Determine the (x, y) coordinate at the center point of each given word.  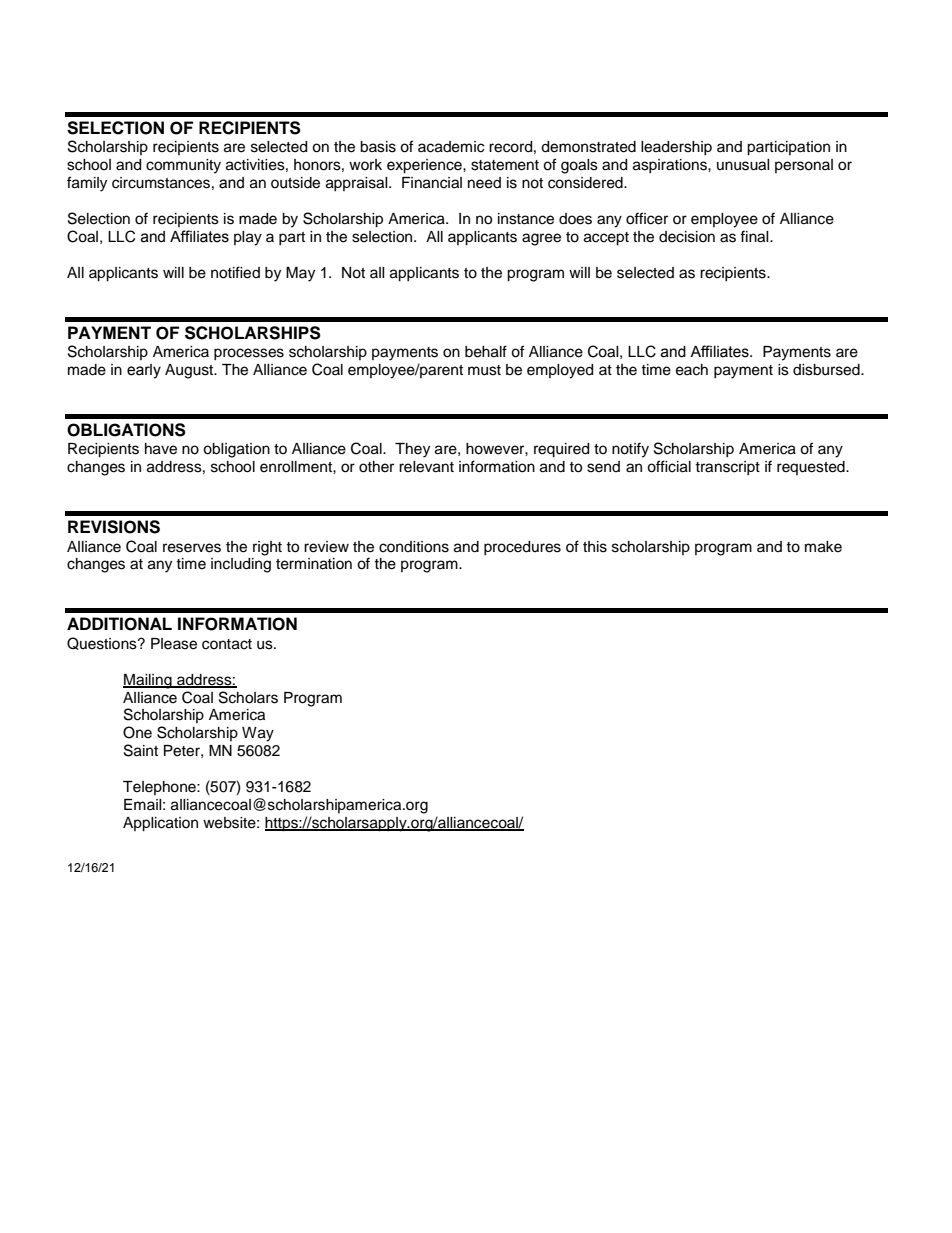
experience (425, 166)
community (183, 166)
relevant (426, 467)
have (161, 449)
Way (258, 734)
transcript (727, 468)
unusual (743, 165)
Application (160, 824)
